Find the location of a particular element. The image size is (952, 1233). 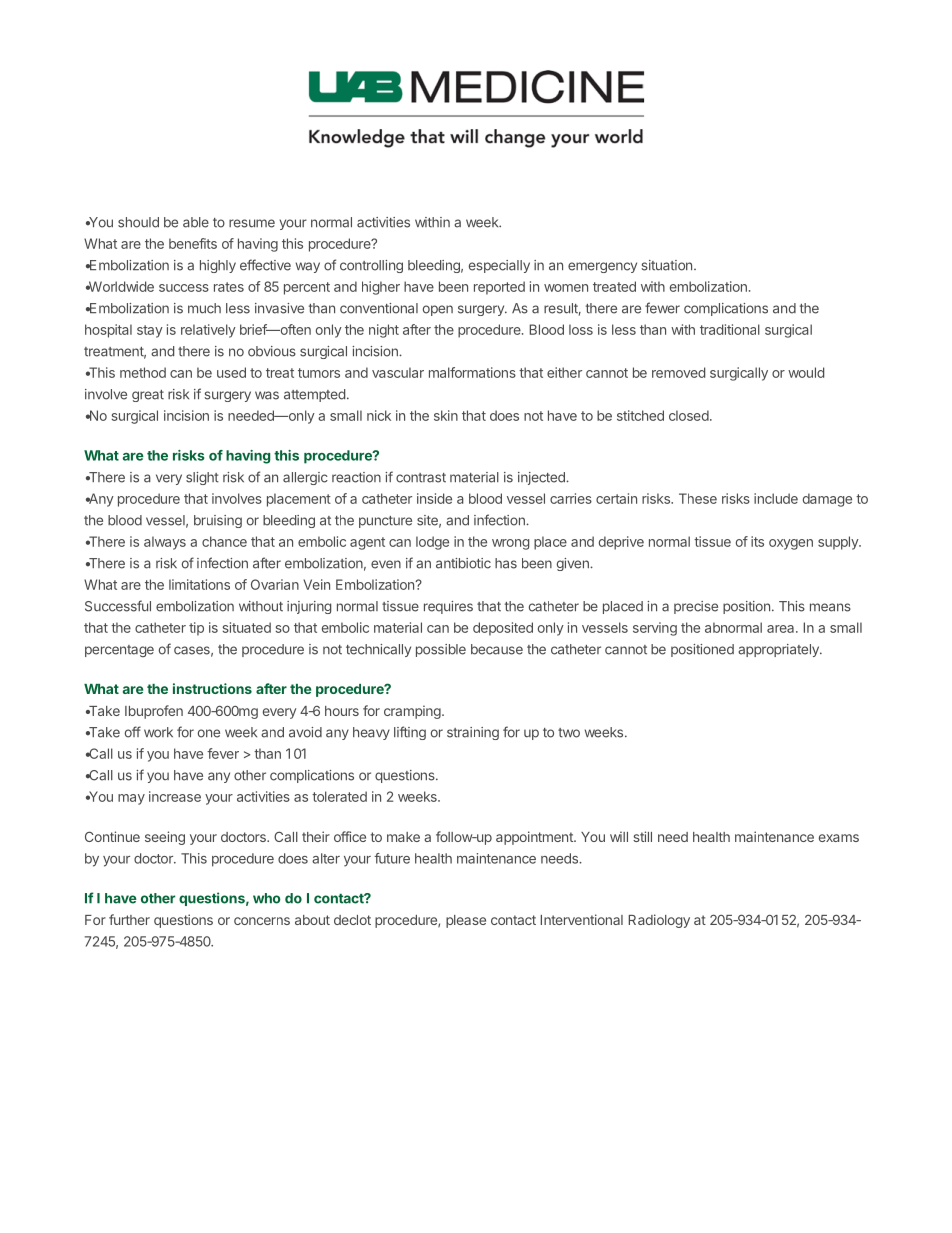

slight is located at coordinates (202, 478).
